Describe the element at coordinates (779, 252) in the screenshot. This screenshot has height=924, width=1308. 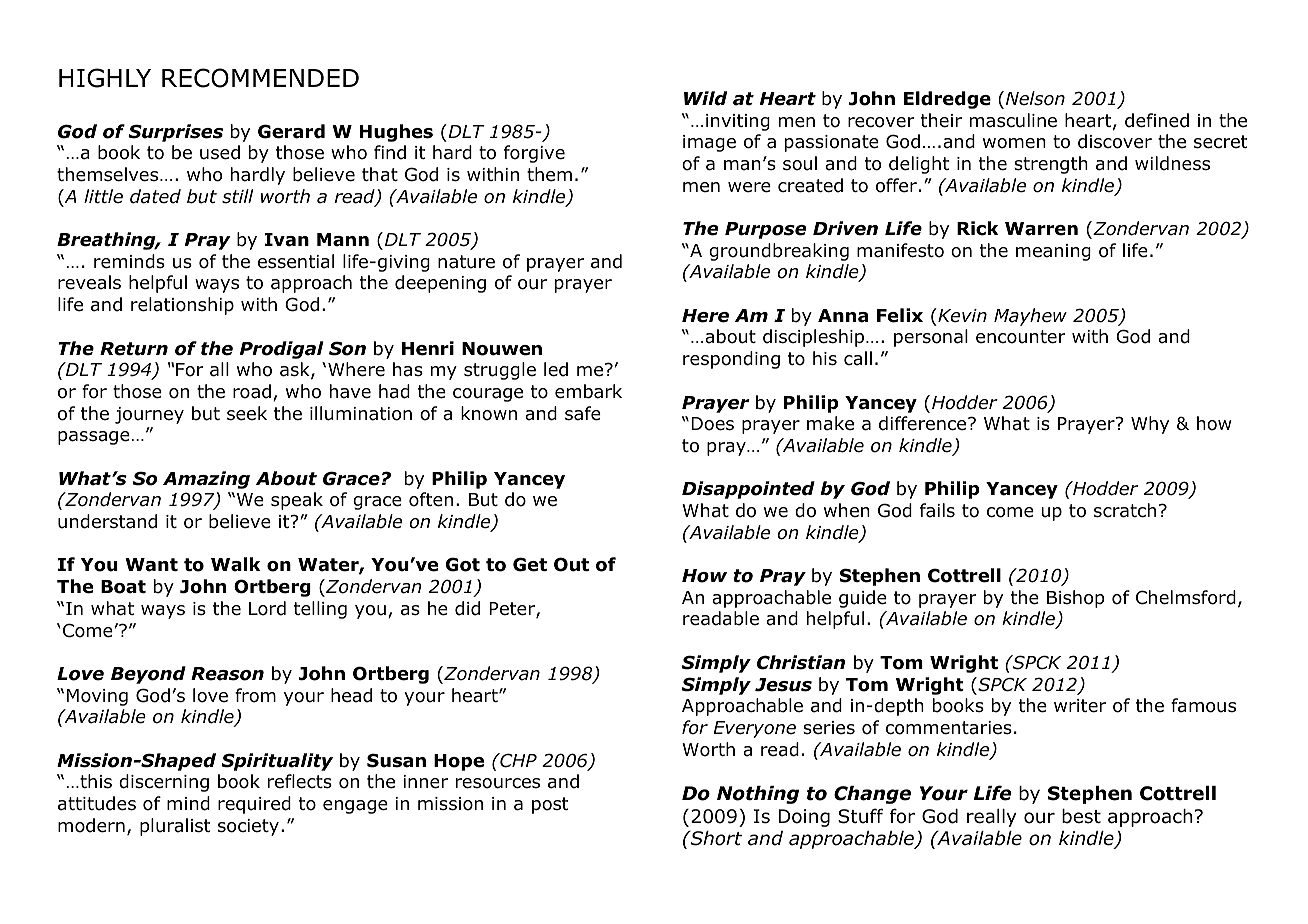
I see `groundbreaking` at that location.
